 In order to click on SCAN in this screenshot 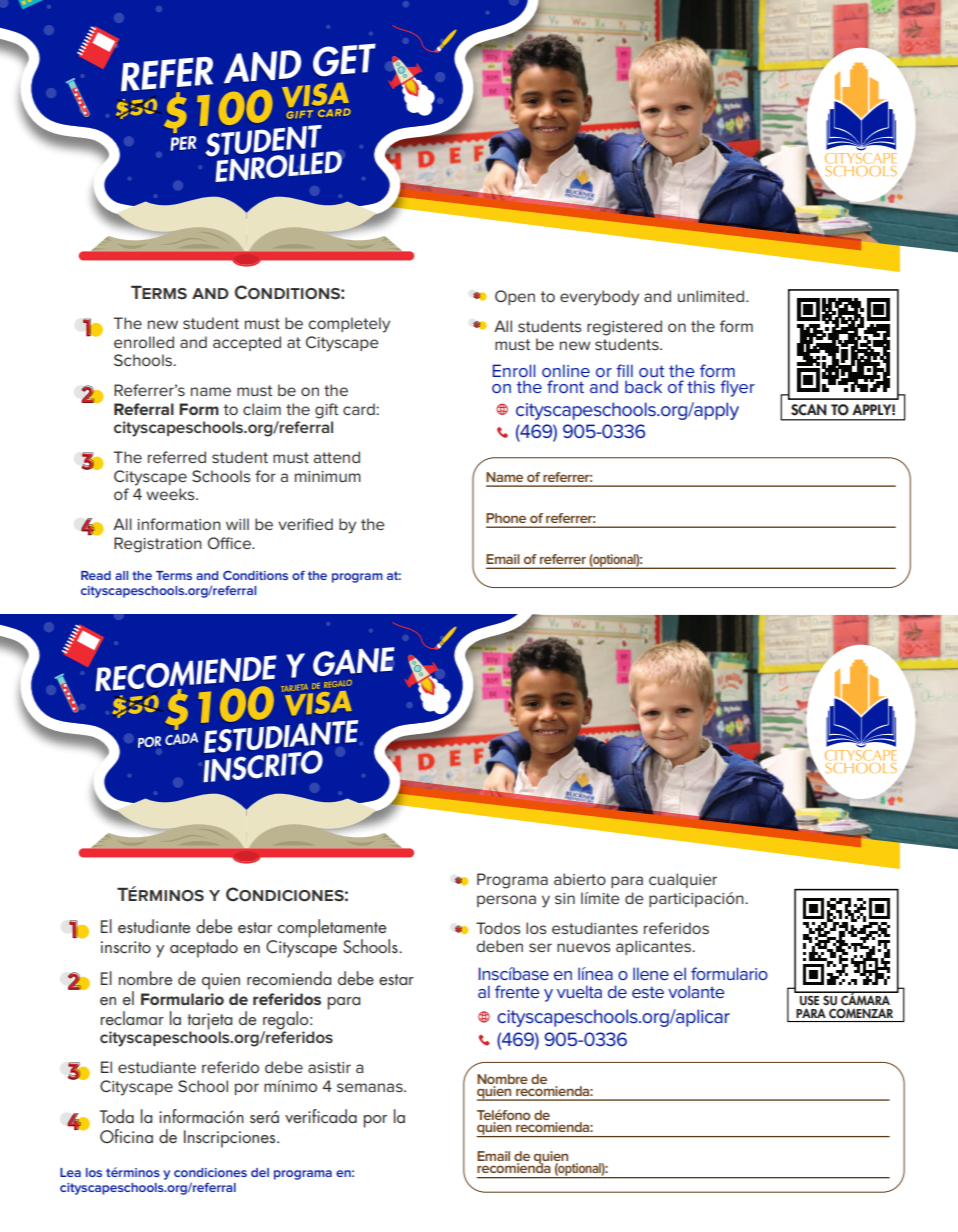, I will do `click(809, 410)`.
